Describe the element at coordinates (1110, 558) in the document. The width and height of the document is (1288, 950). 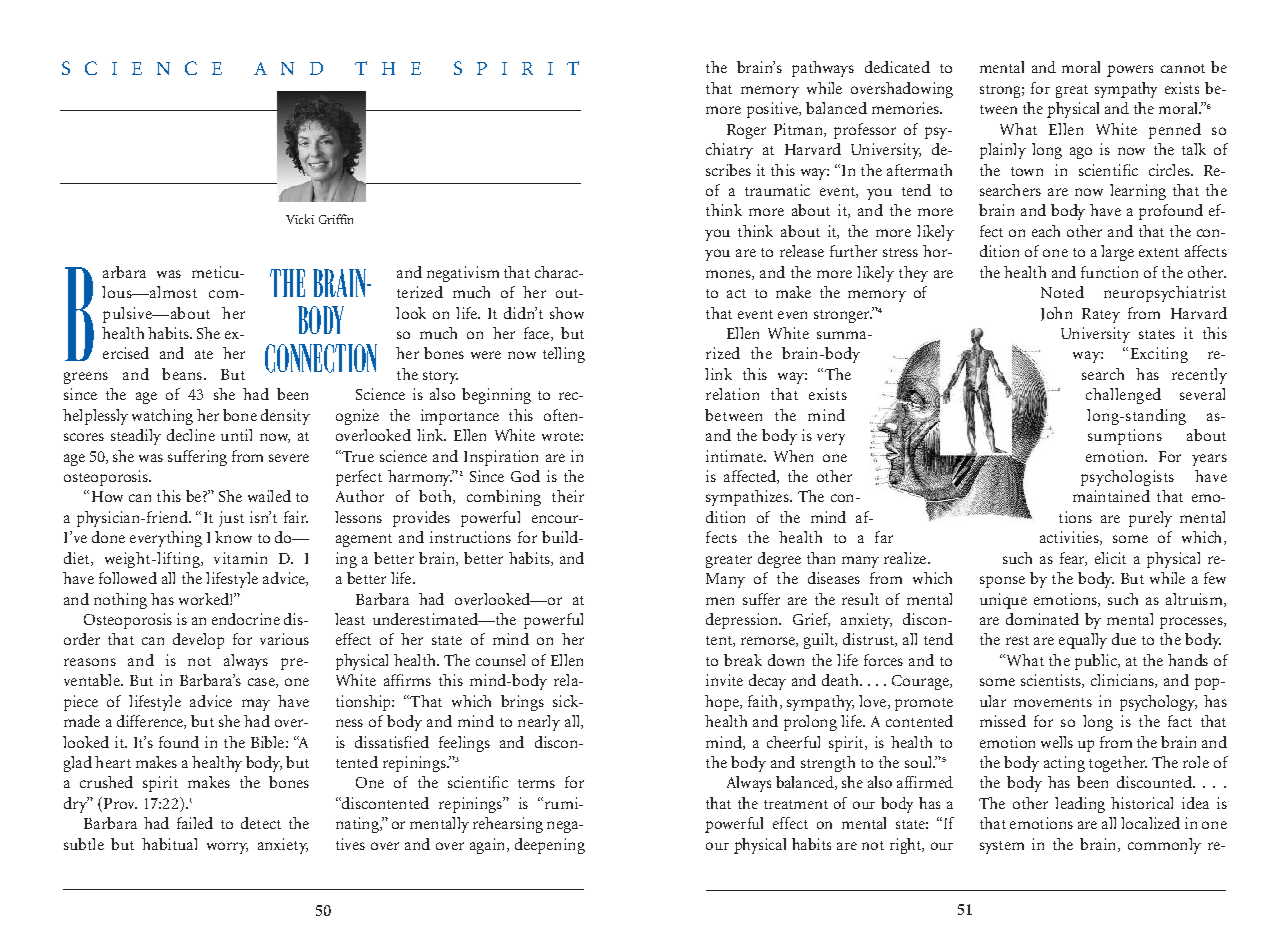
I see `elicit` at that location.
